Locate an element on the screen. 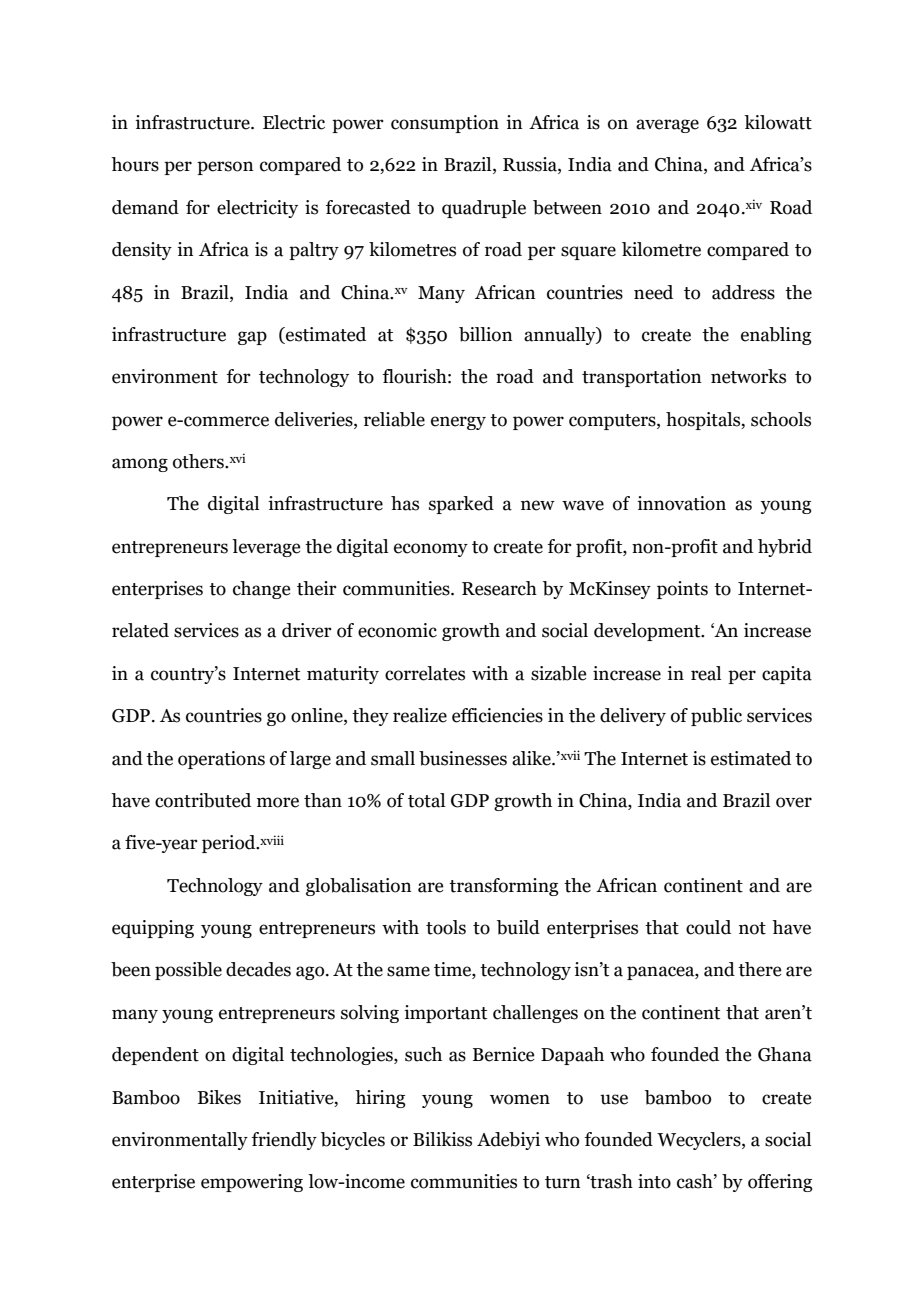 Image resolution: width=924 pixels, height=1308 pixels. innovation is located at coordinates (681, 503).
